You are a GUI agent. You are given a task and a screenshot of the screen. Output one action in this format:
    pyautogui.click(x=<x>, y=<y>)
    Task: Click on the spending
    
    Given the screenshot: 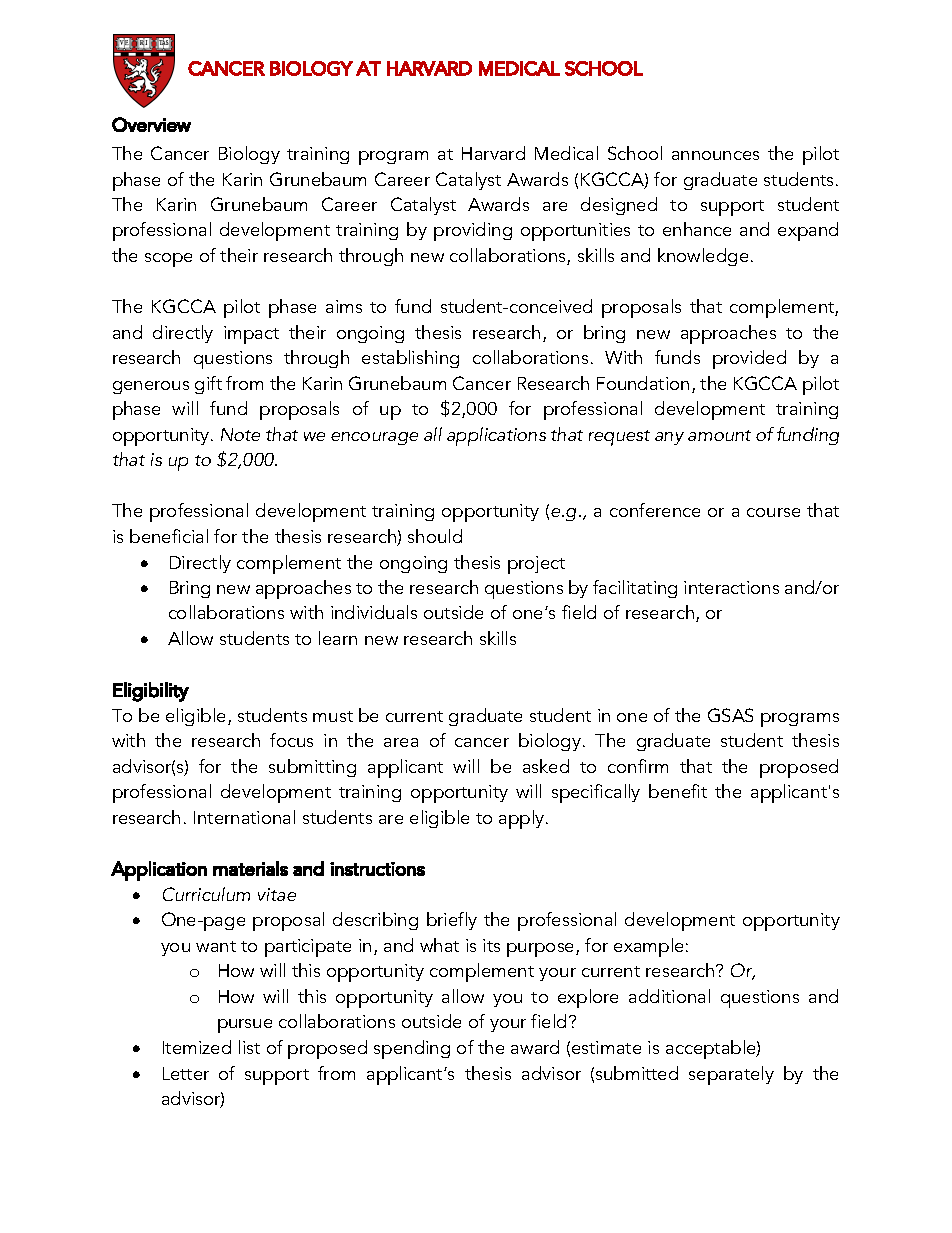 What is the action you would take?
    pyautogui.click(x=412, y=1049)
